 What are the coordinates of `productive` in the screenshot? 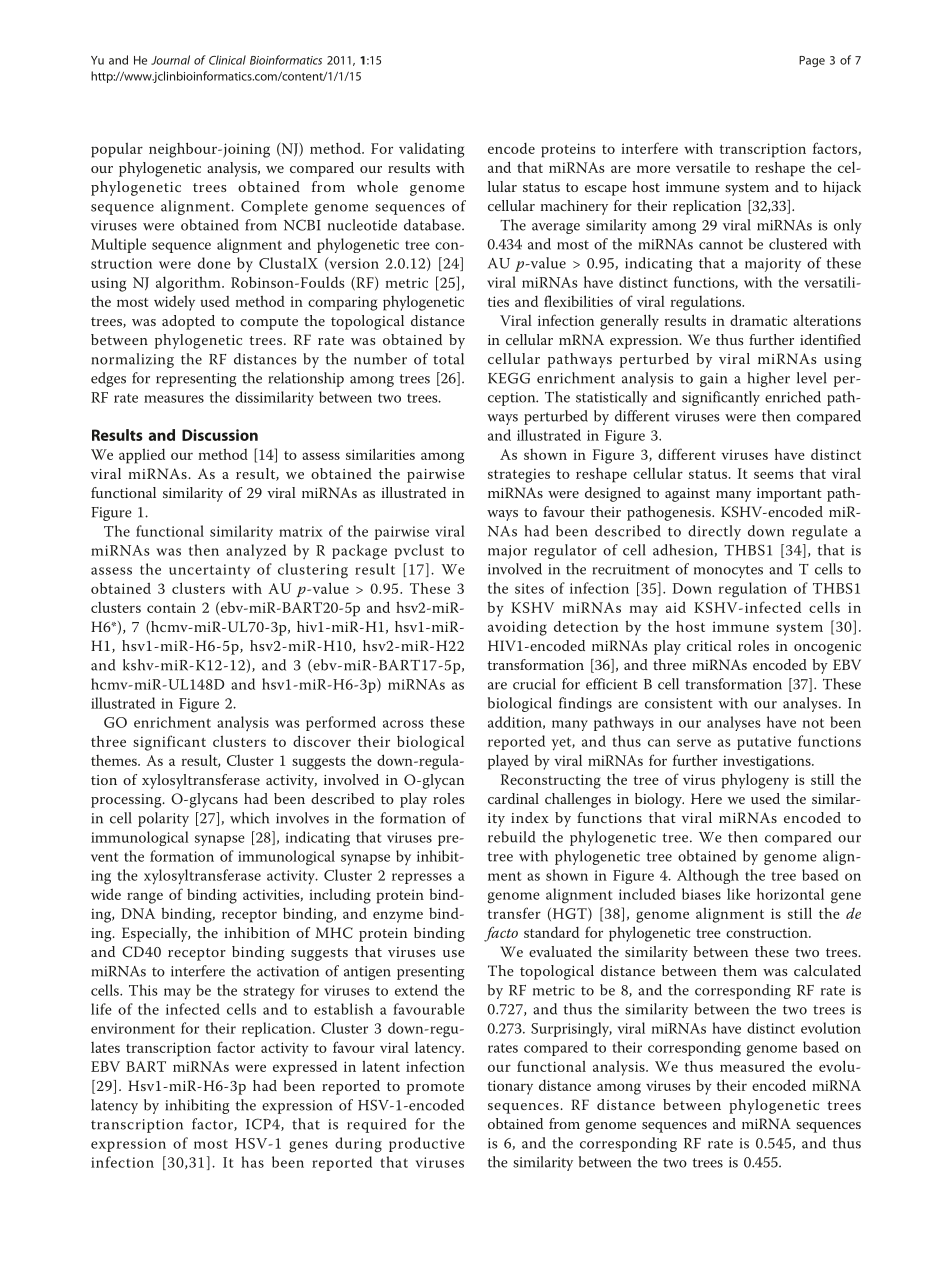 It's located at (427, 1144).
